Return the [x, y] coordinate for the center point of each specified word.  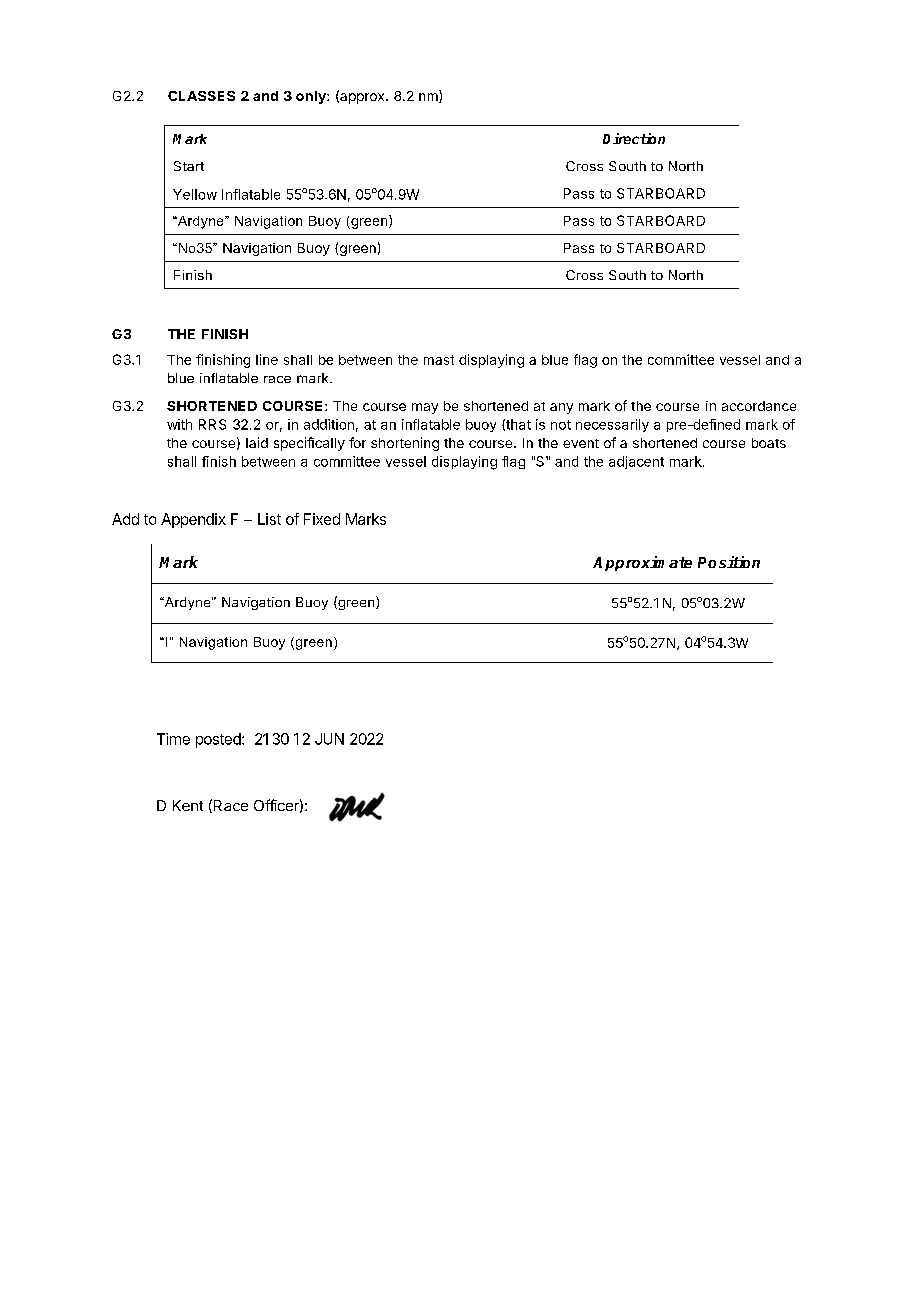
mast [439, 360]
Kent [188, 805]
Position [729, 562]
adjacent [636, 462]
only [312, 97]
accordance [759, 406]
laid [257, 442]
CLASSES [201, 96]
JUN [329, 739]
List [269, 519]
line [267, 359]
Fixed [322, 519]
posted [219, 740]
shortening [405, 444]
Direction [634, 138]
